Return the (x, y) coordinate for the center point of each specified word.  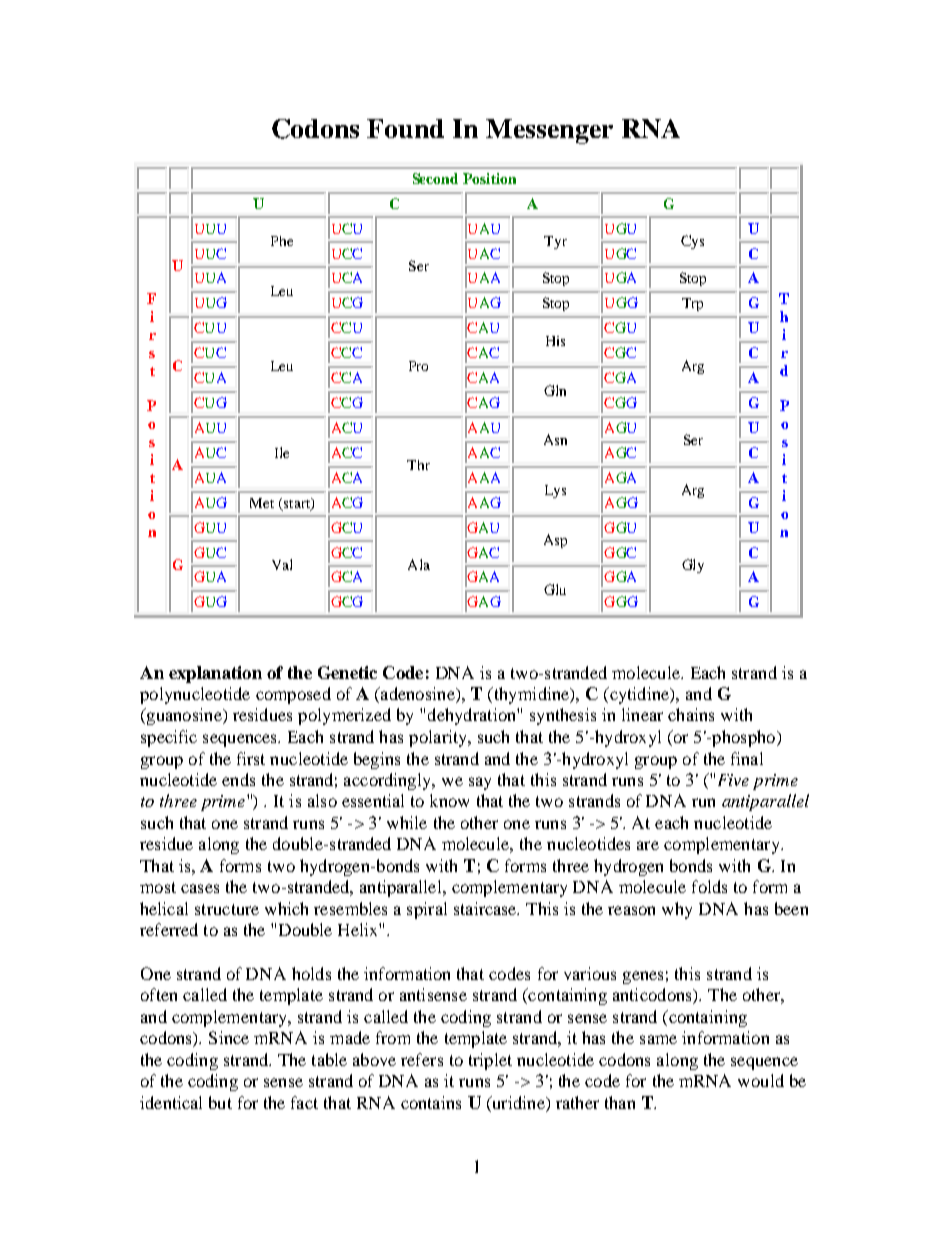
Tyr (555, 242)
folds (709, 886)
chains (691, 714)
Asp (555, 541)
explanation (215, 674)
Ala (419, 564)
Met (262, 503)
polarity (439, 738)
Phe (282, 241)
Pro (418, 366)
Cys (692, 242)
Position (489, 178)
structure (227, 909)
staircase (486, 908)
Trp (692, 304)
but (220, 1102)
